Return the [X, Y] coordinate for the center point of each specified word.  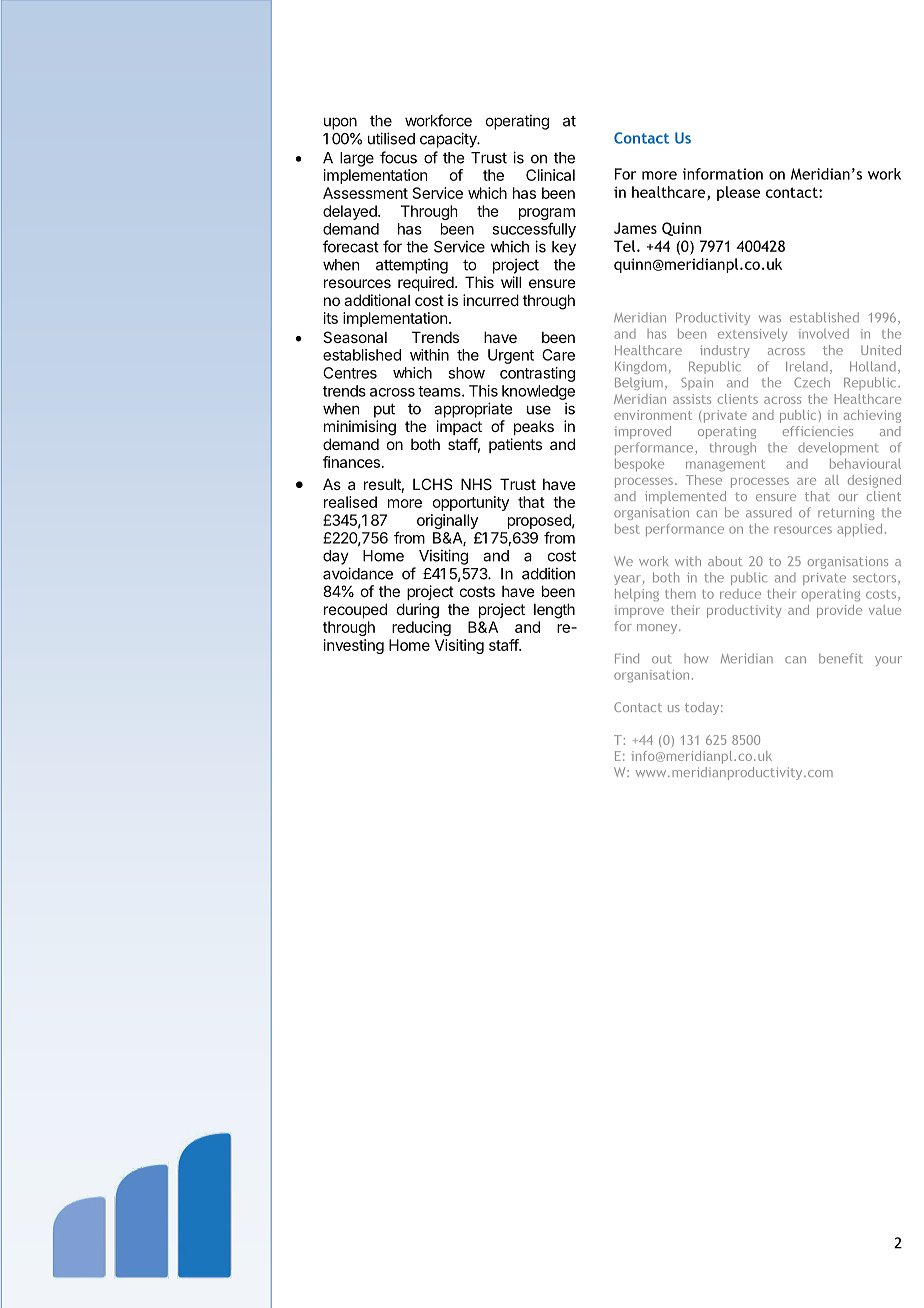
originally [447, 521]
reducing [421, 628]
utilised [391, 138]
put [384, 410]
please [738, 193]
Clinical [550, 175]
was [770, 319]
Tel [626, 246]
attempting [412, 266]
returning [846, 514]
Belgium [639, 383]
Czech [812, 382]
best [627, 528]
